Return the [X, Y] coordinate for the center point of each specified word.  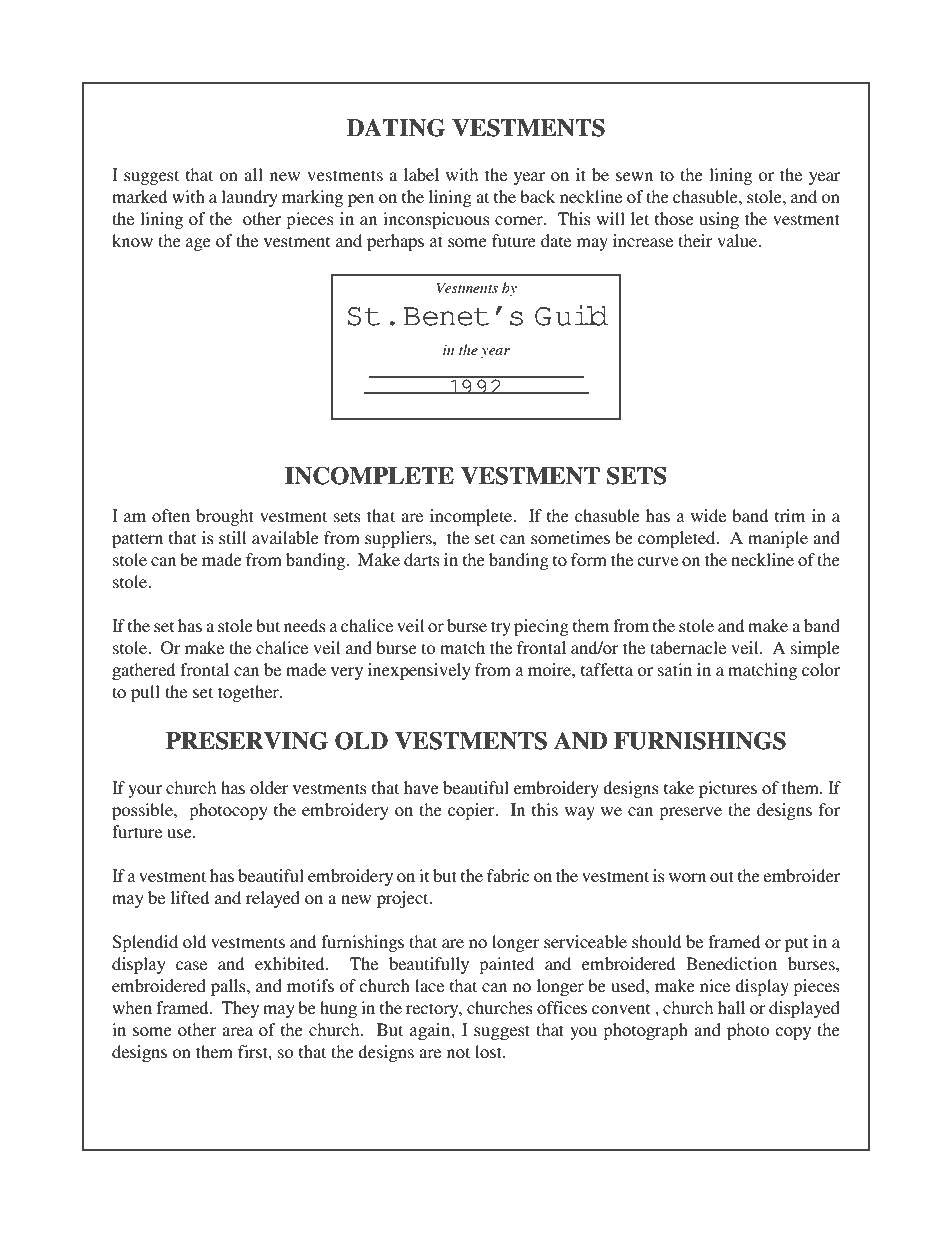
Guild [571, 315]
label [421, 174]
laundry [249, 198]
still [232, 537]
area [237, 1031]
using [719, 220]
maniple [778, 539]
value [738, 240]
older [269, 787]
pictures [728, 789]
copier [472, 811]
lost [489, 1051]
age [198, 244]
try [501, 628]
